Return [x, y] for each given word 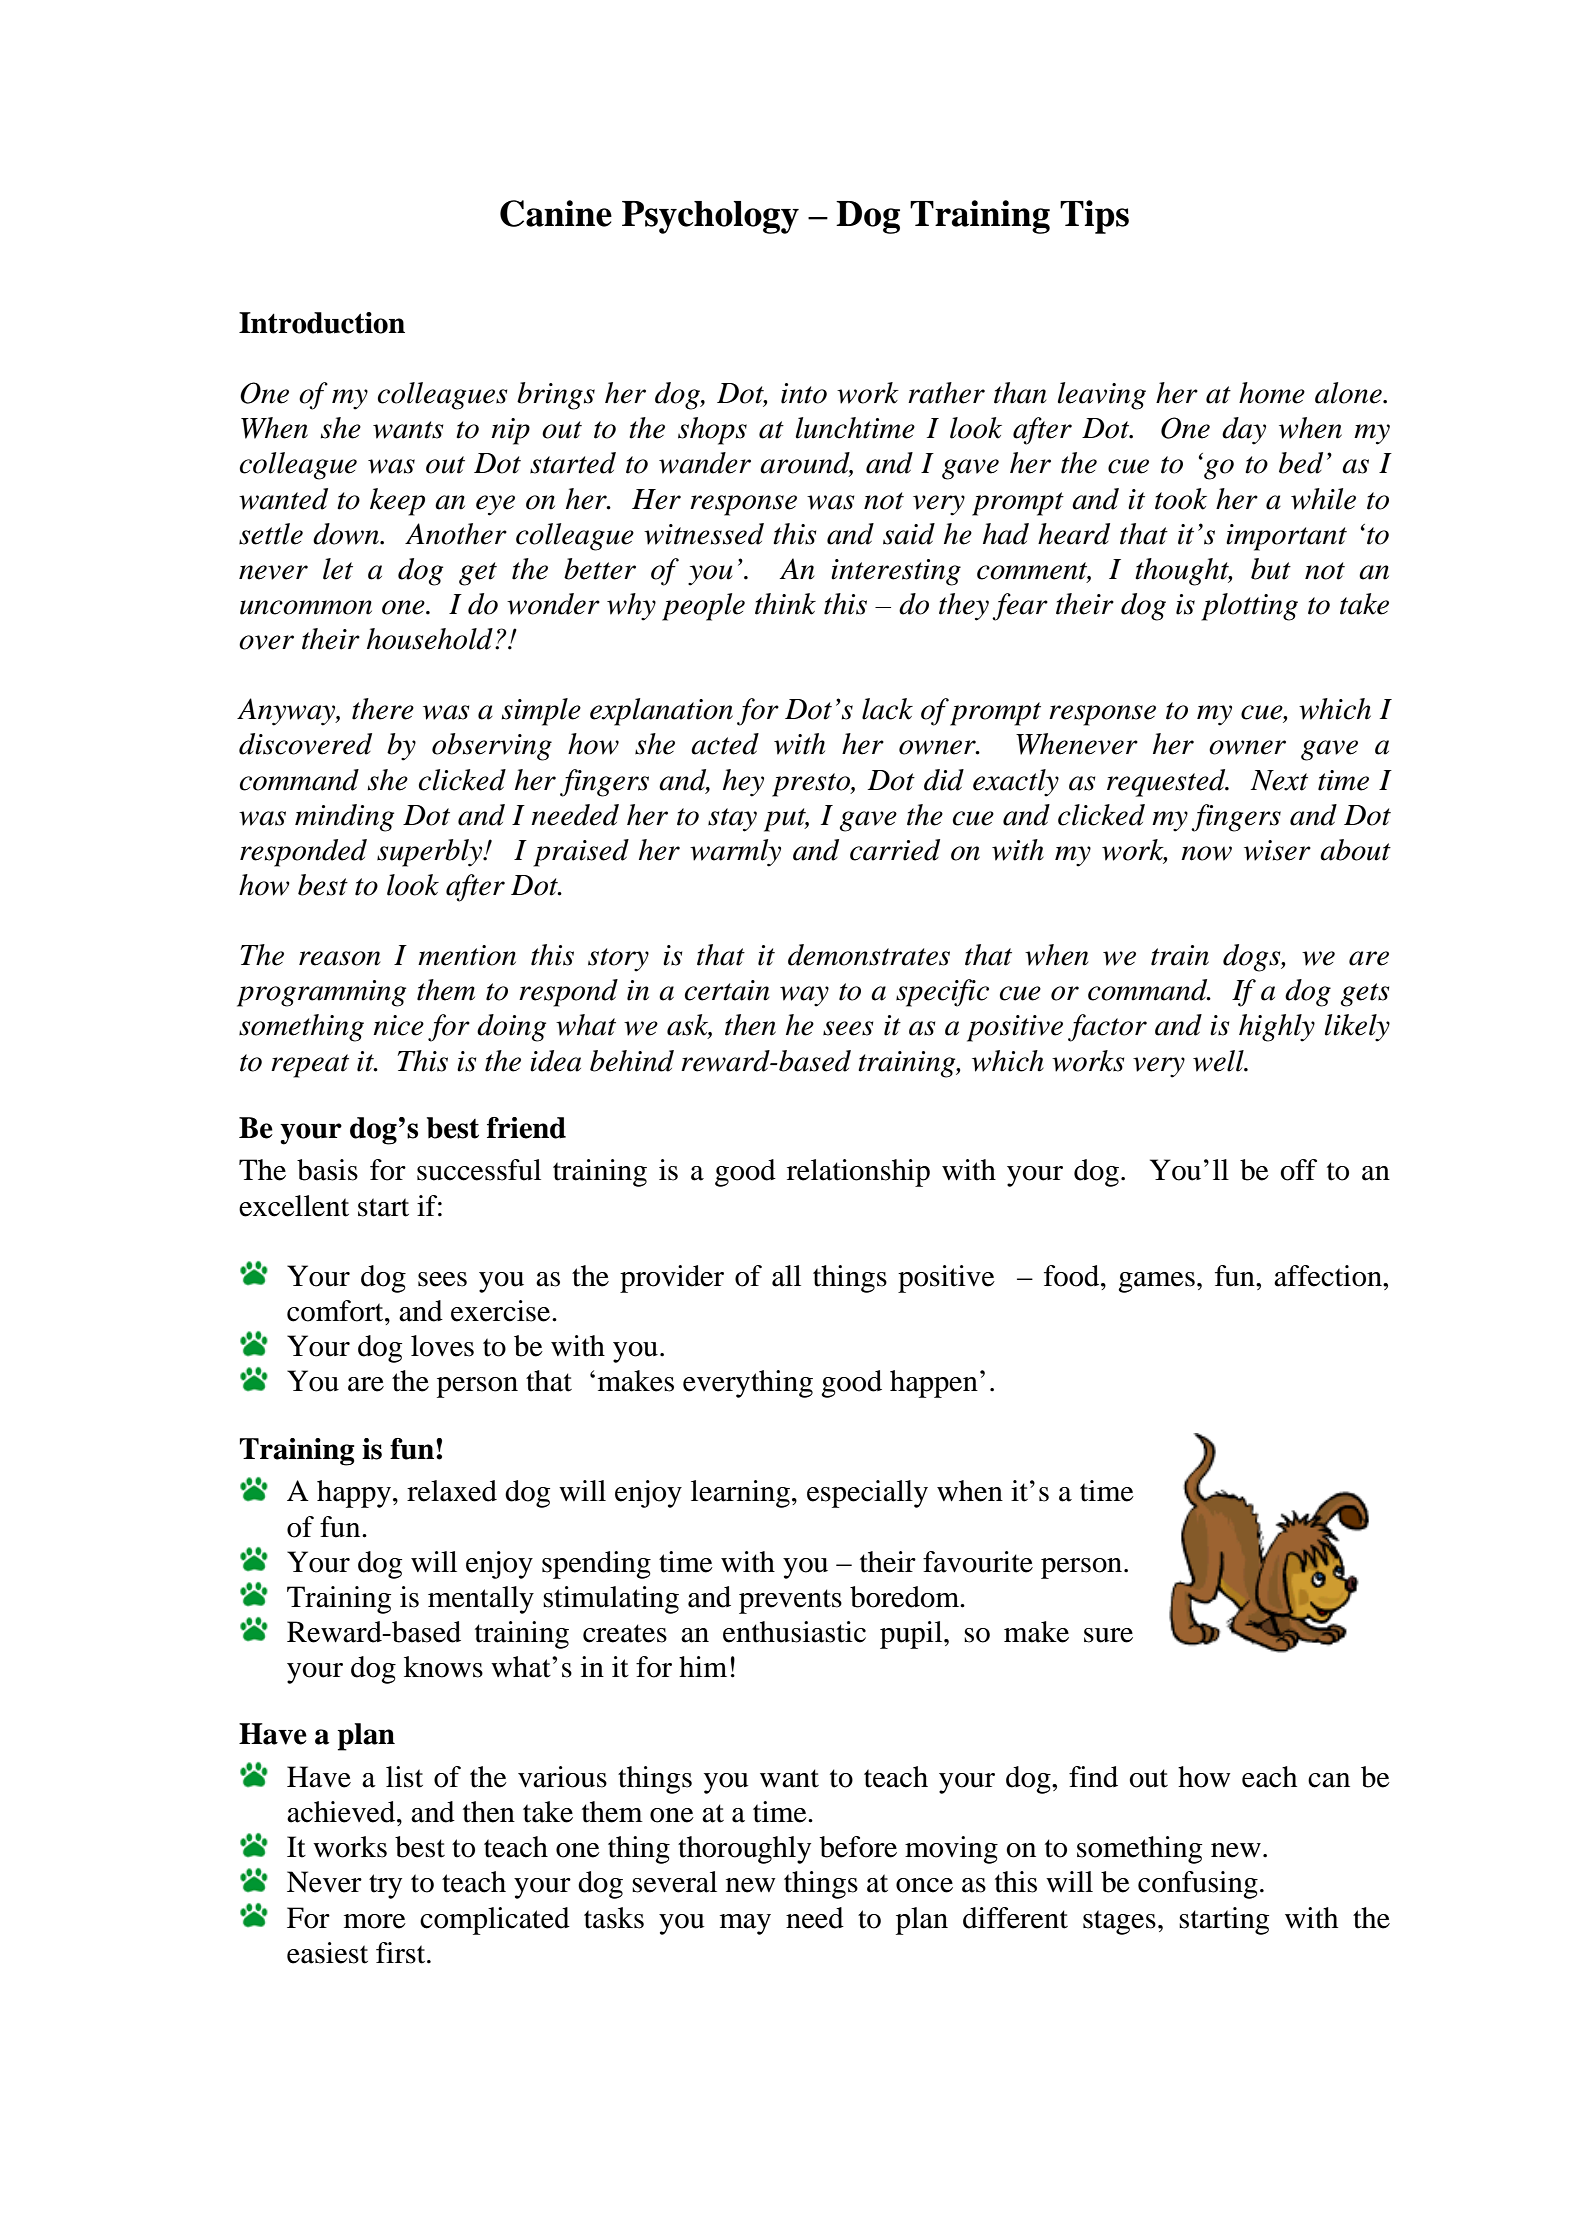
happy [354, 1494]
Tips [1094, 217]
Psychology [710, 217]
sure [1108, 1635]
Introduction [322, 323]
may [745, 1924]
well [1219, 1061]
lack [887, 709]
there [383, 709]
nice [398, 1025]
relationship [858, 1173]
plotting [1249, 607]
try [385, 1886]
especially [867, 1494]
